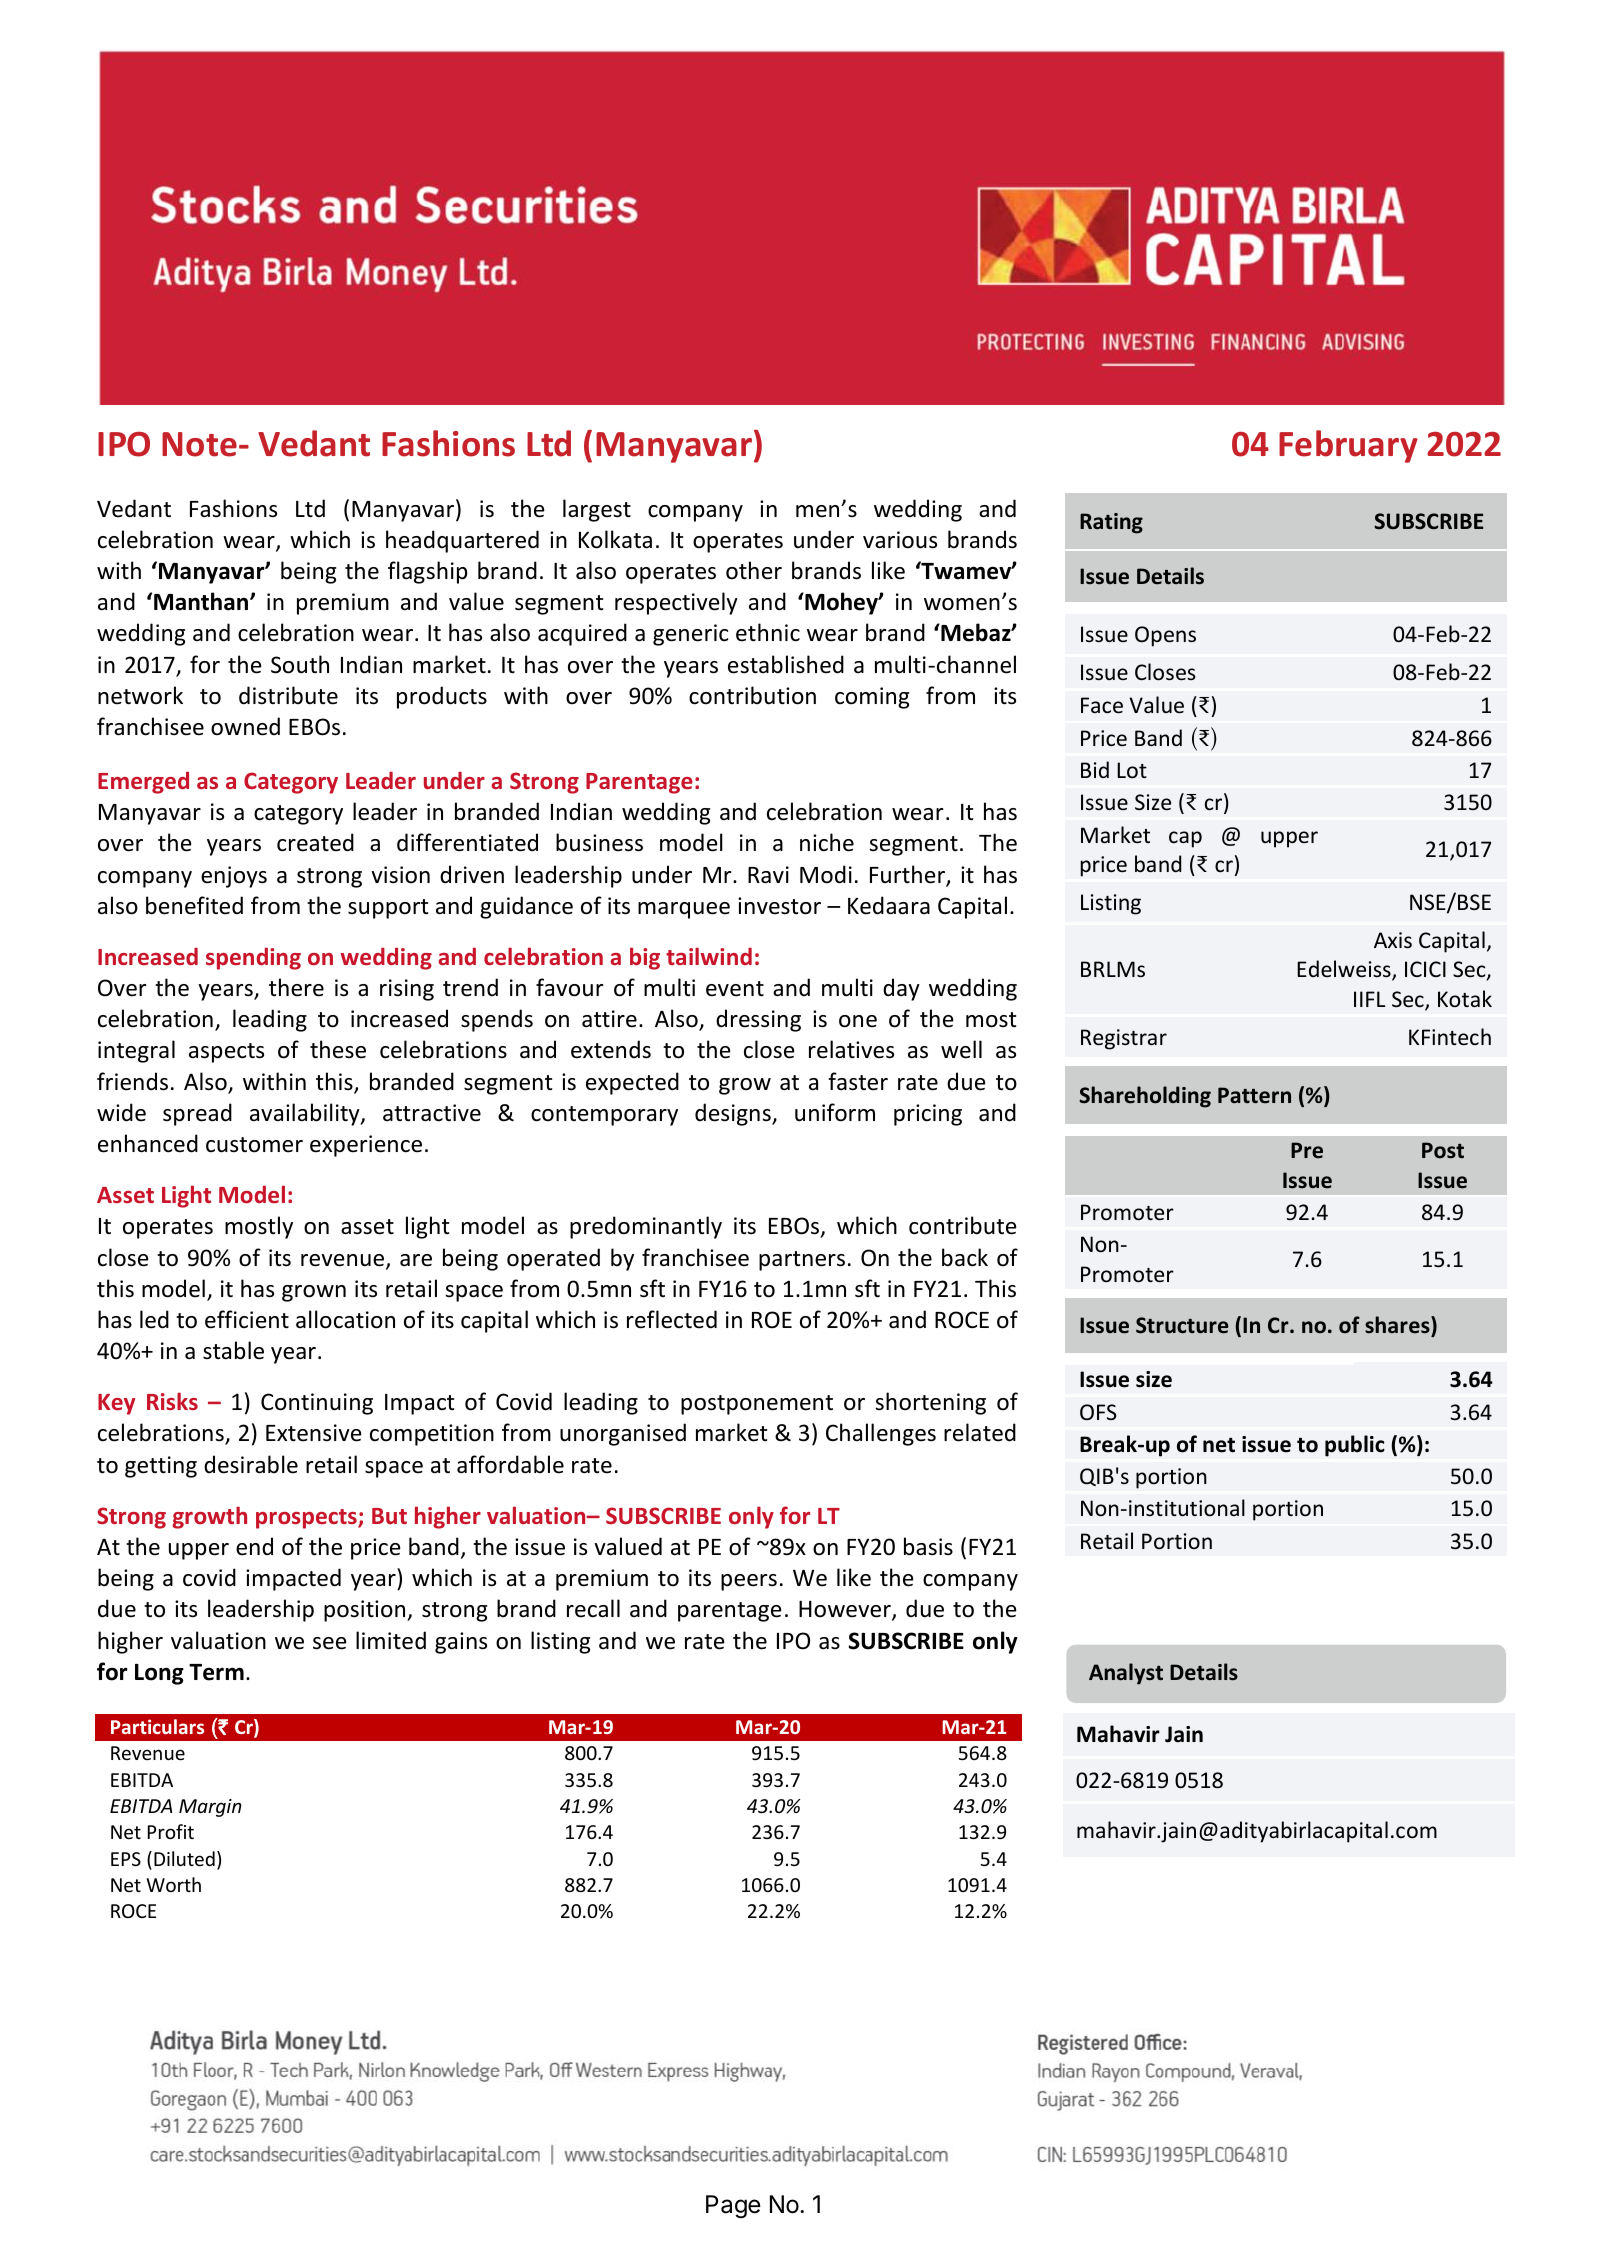  Describe the element at coordinates (754, 570) in the screenshot. I see `other` at that location.
